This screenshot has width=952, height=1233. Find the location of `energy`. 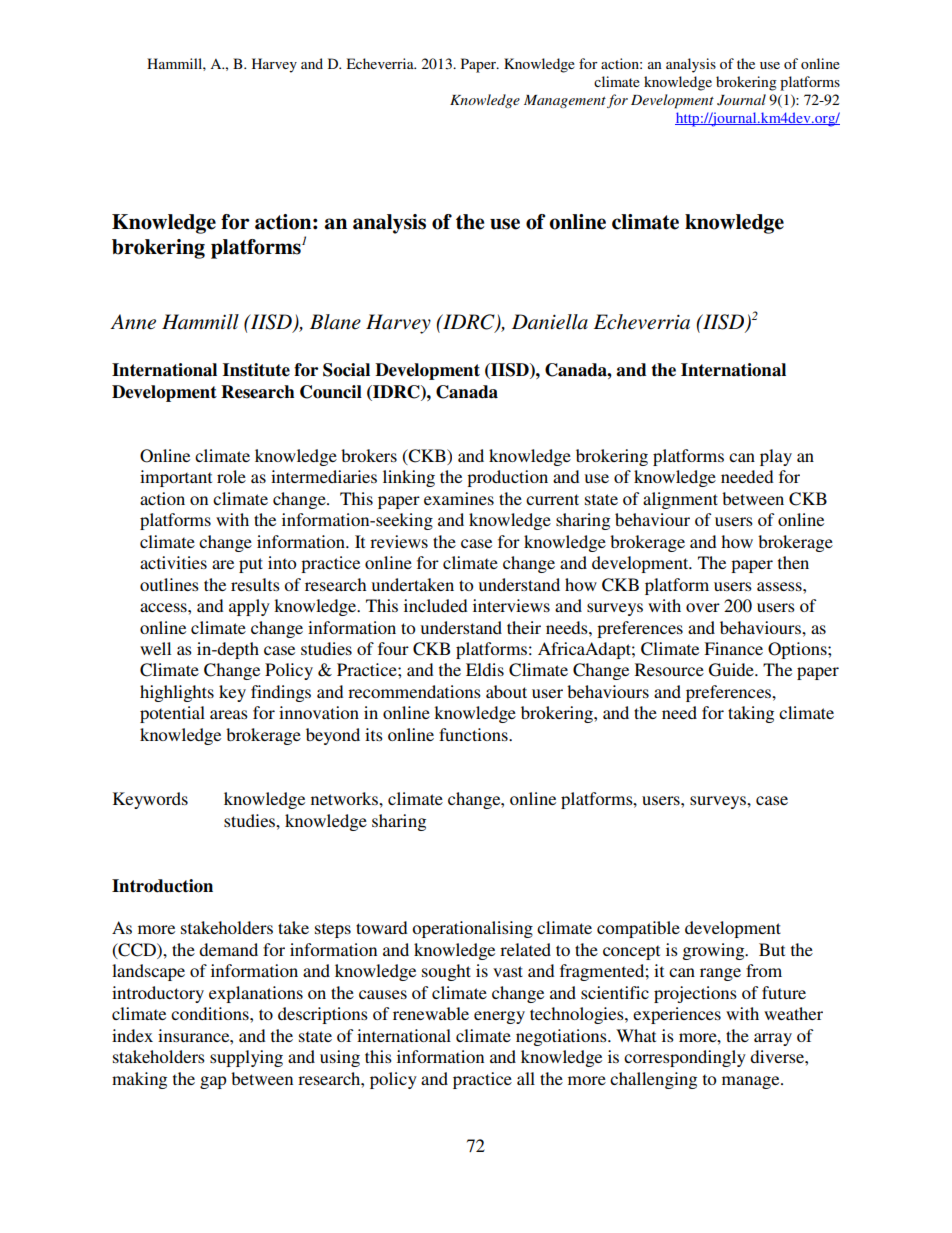

energy is located at coordinates (499, 1017).
